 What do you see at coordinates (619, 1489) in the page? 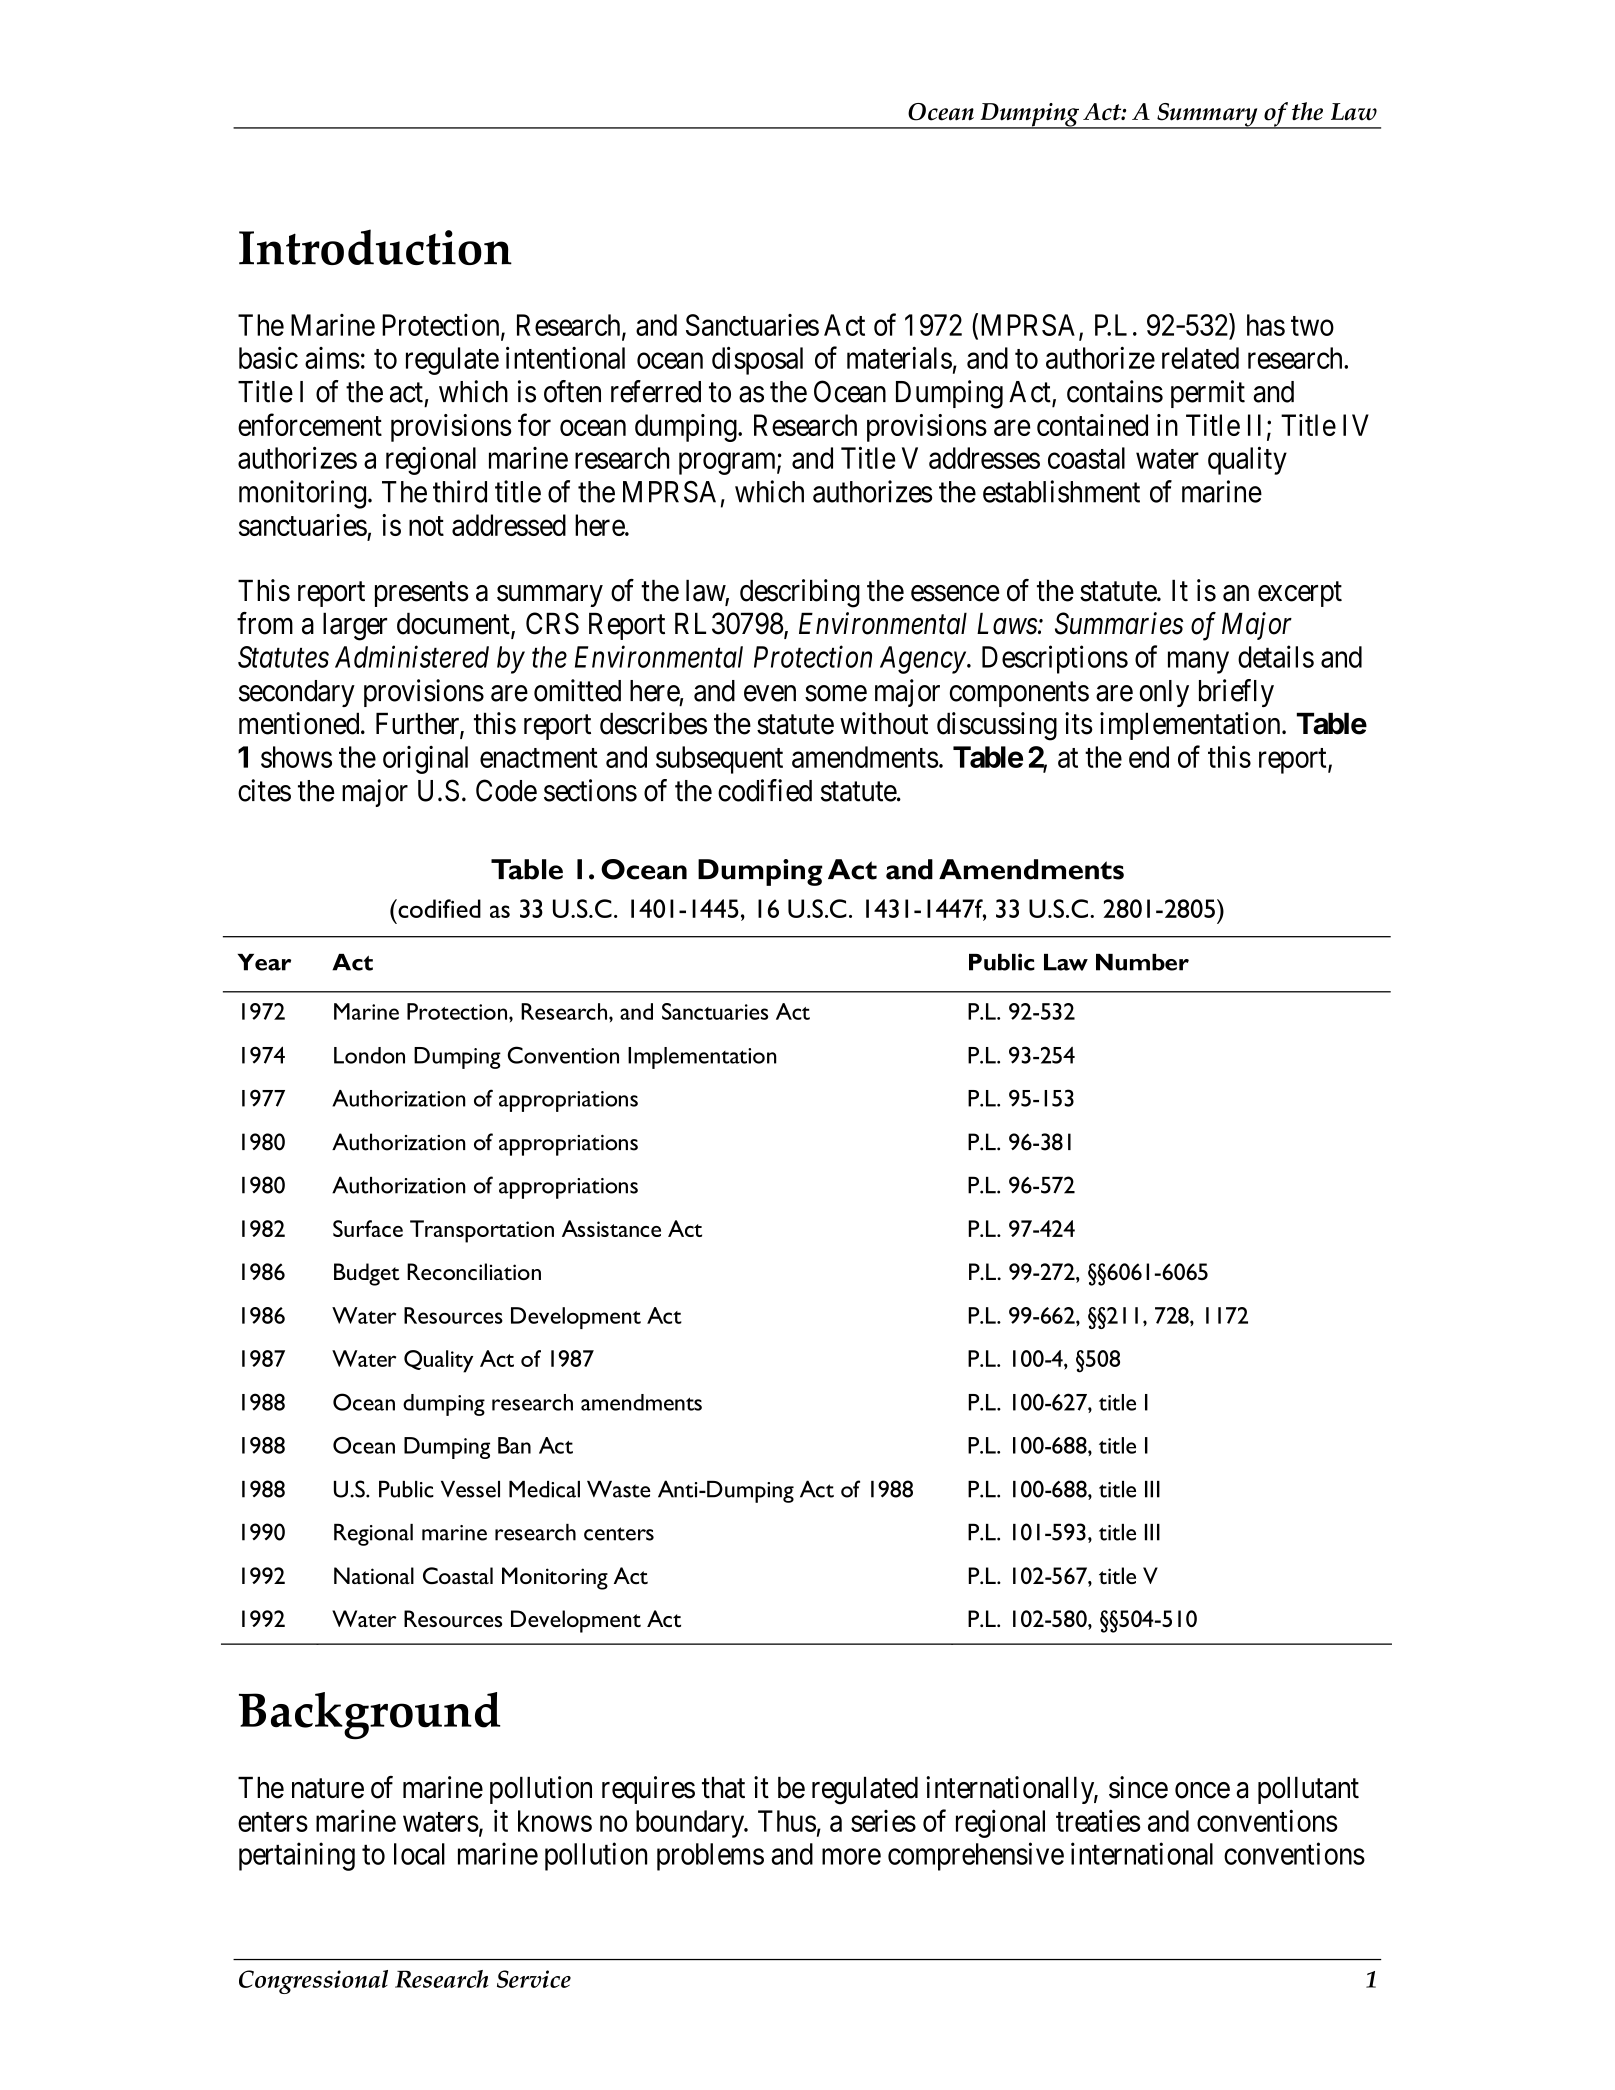
I see `Waste` at bounding box center [619, 1489].
